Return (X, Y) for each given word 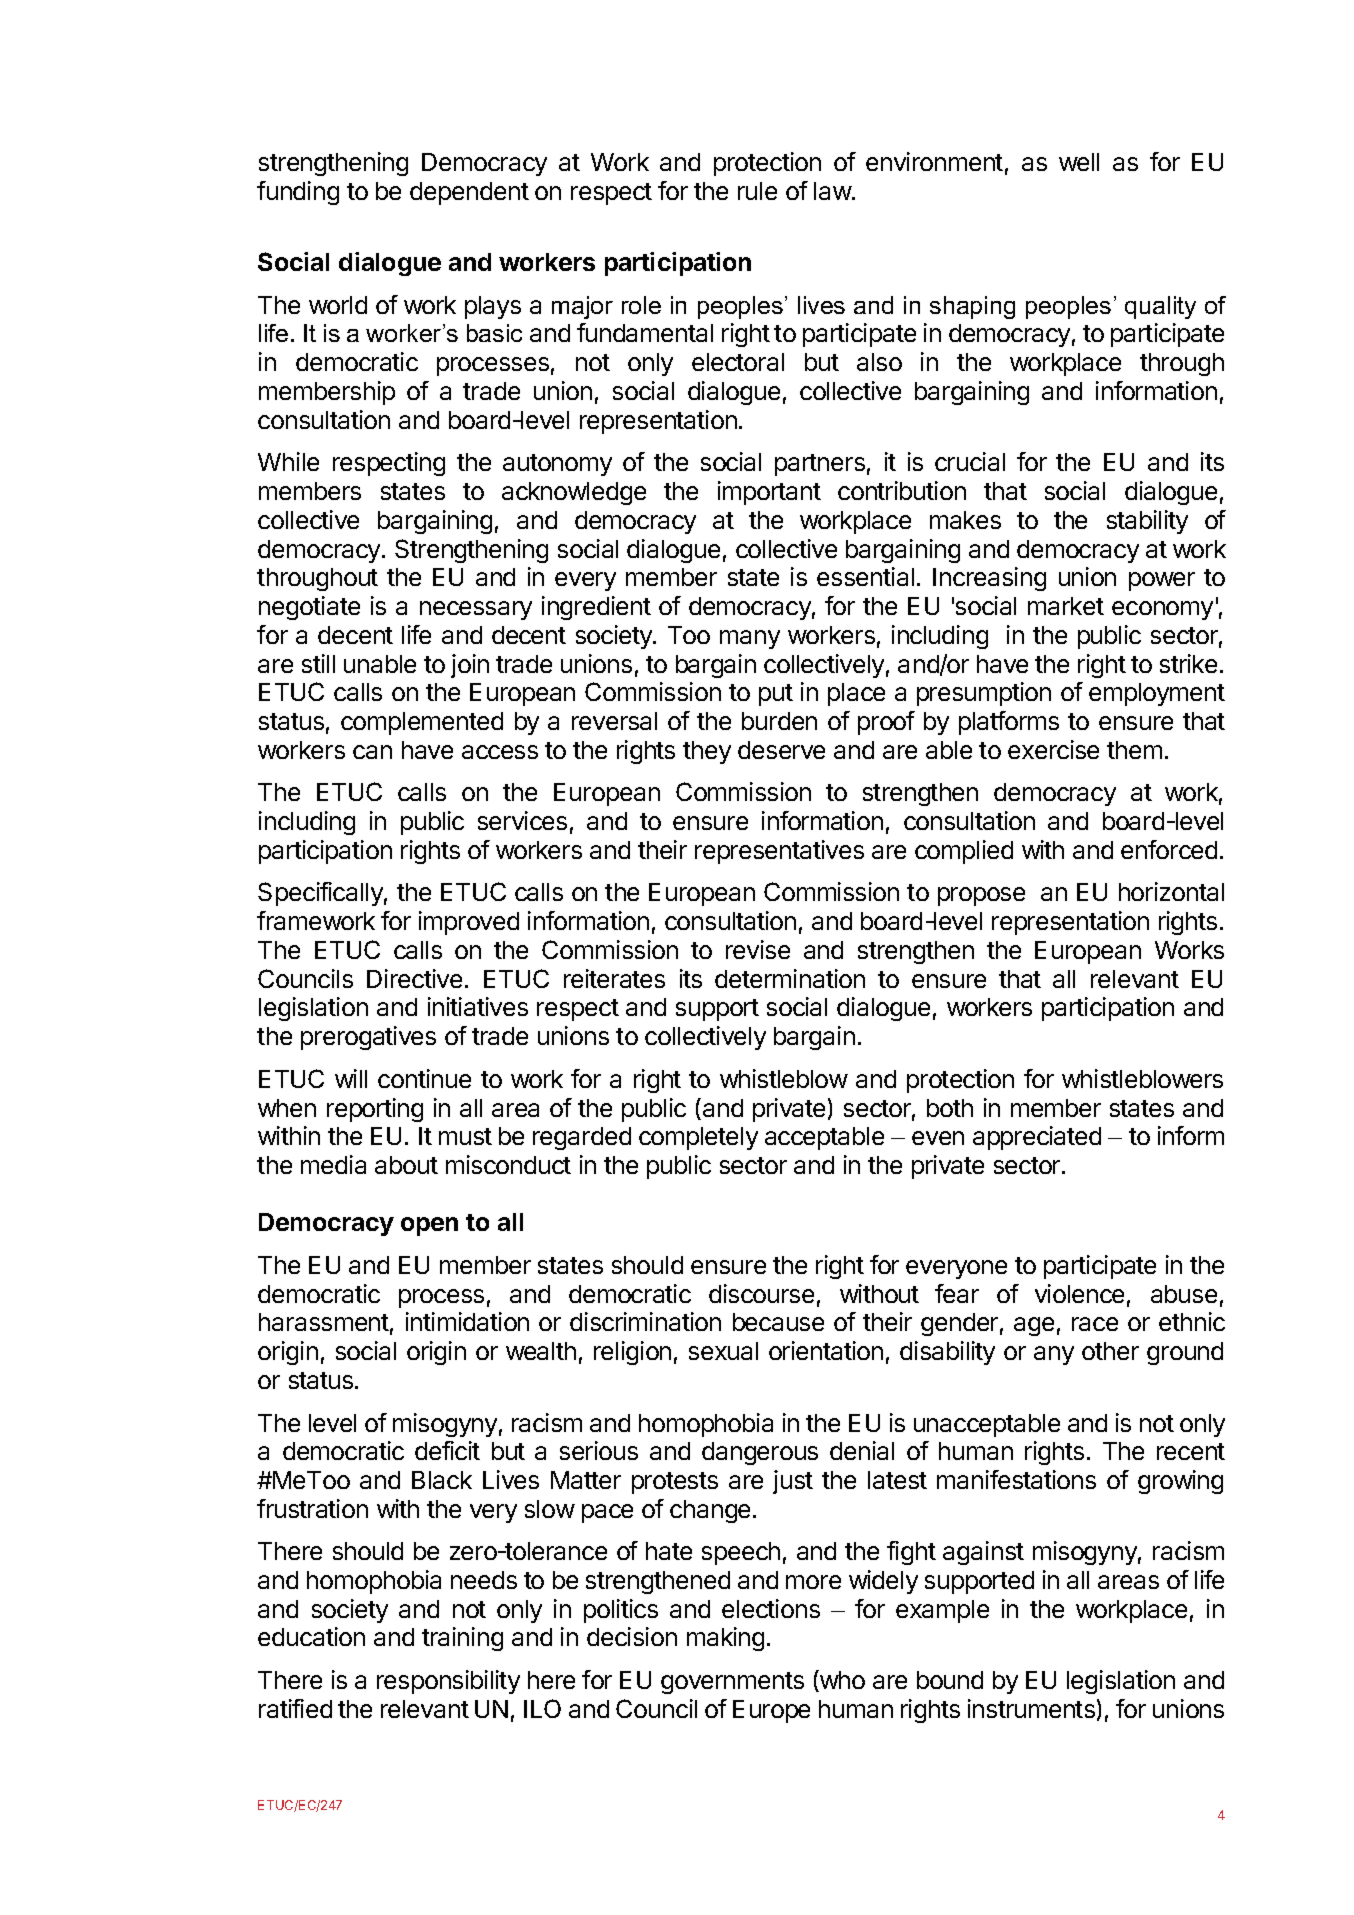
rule (757, 191)
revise (758, 949)
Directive (414, 978)
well (1079, 162)
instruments (1031, 1708)
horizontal (1171, 891)
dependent (469, 193)
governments (732, 1683)
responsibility (448, 1682)
